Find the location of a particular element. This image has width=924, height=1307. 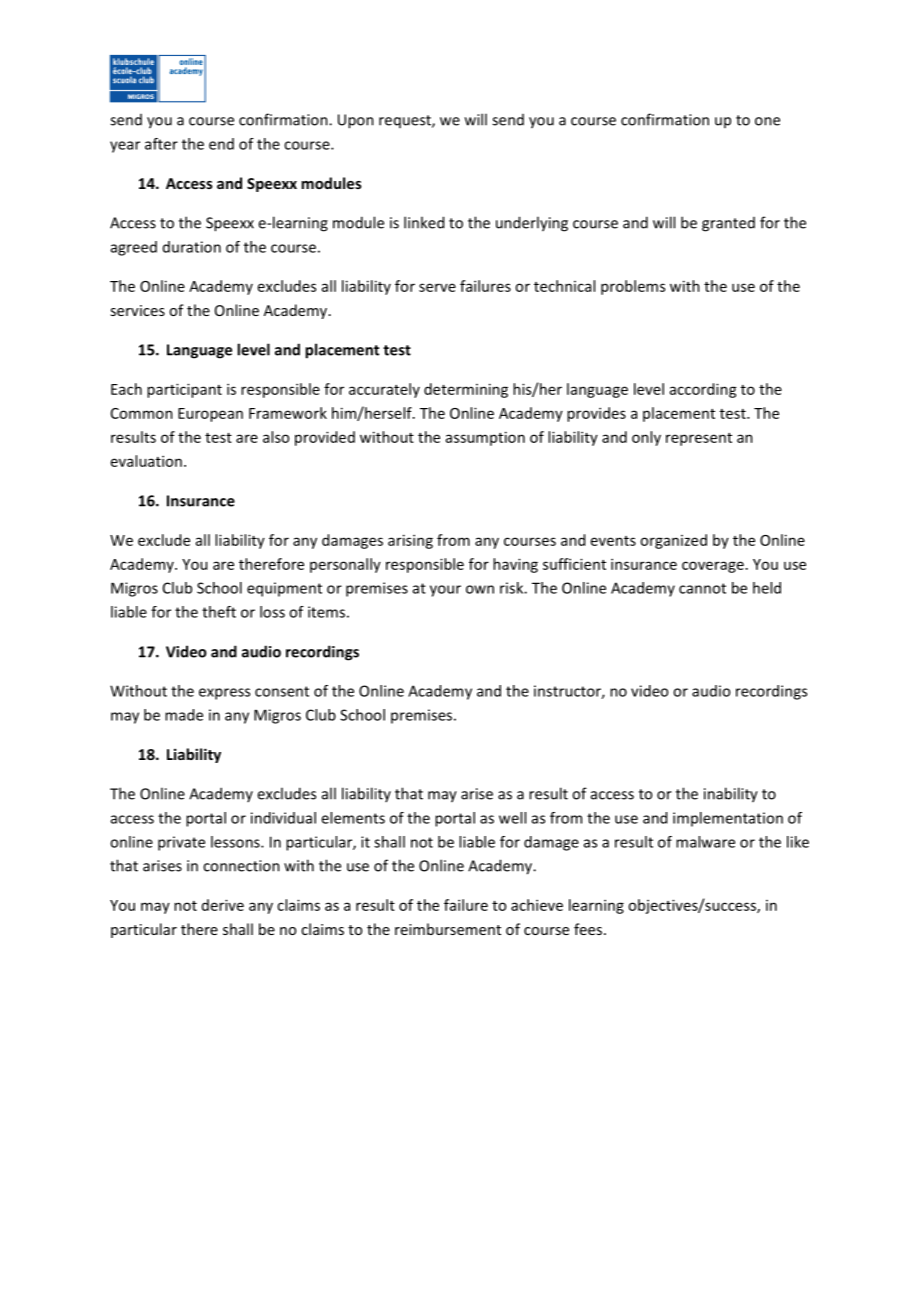

your is located at coordinates (445, 591).
